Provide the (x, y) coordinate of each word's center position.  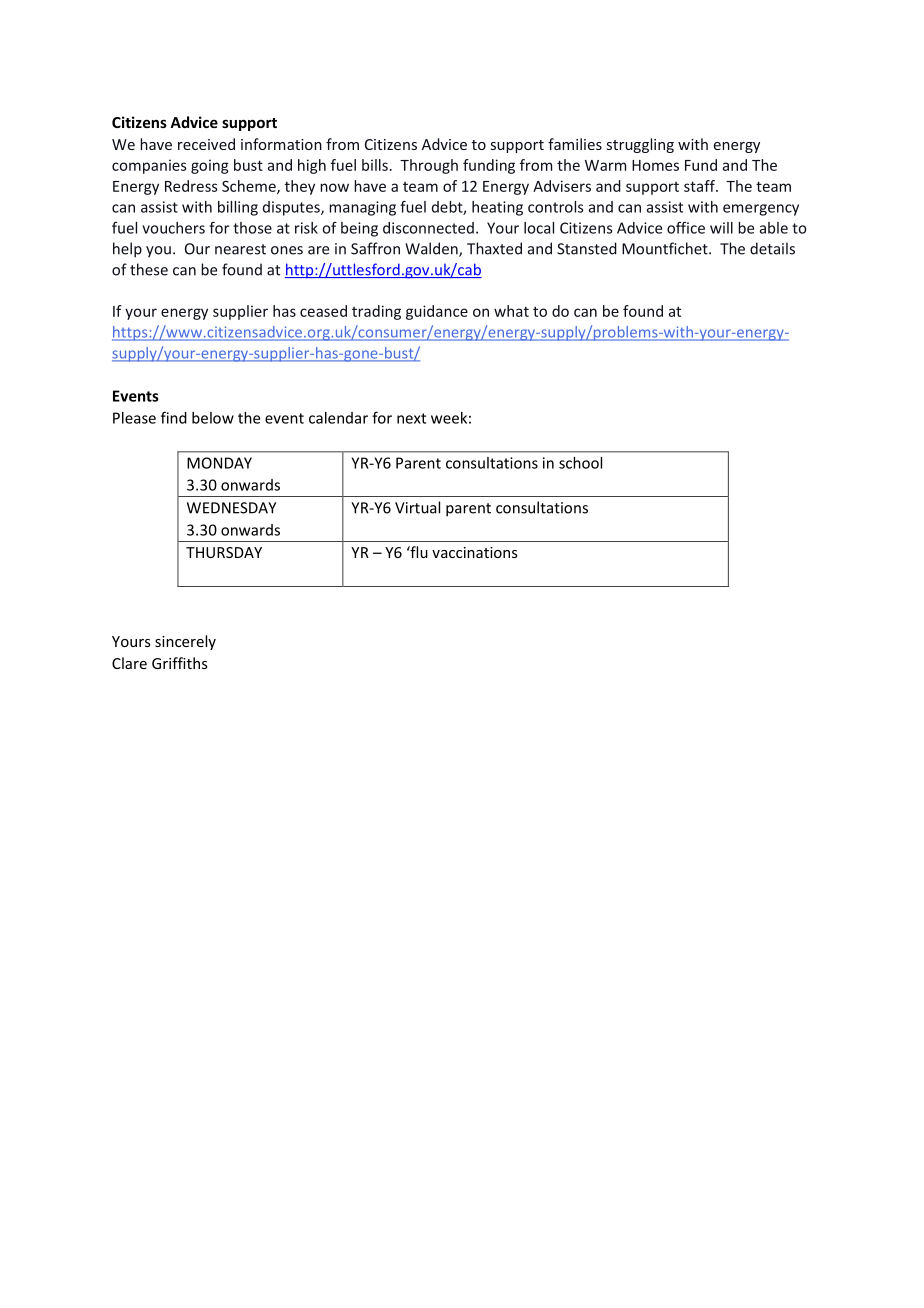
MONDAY (219, 463)
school (580, 463)
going (210, 166)
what (511, 311)
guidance (437, 312)
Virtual (417, 507)
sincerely (185, 642)
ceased (323, 311)
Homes (655, 165)
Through (429, 166)
